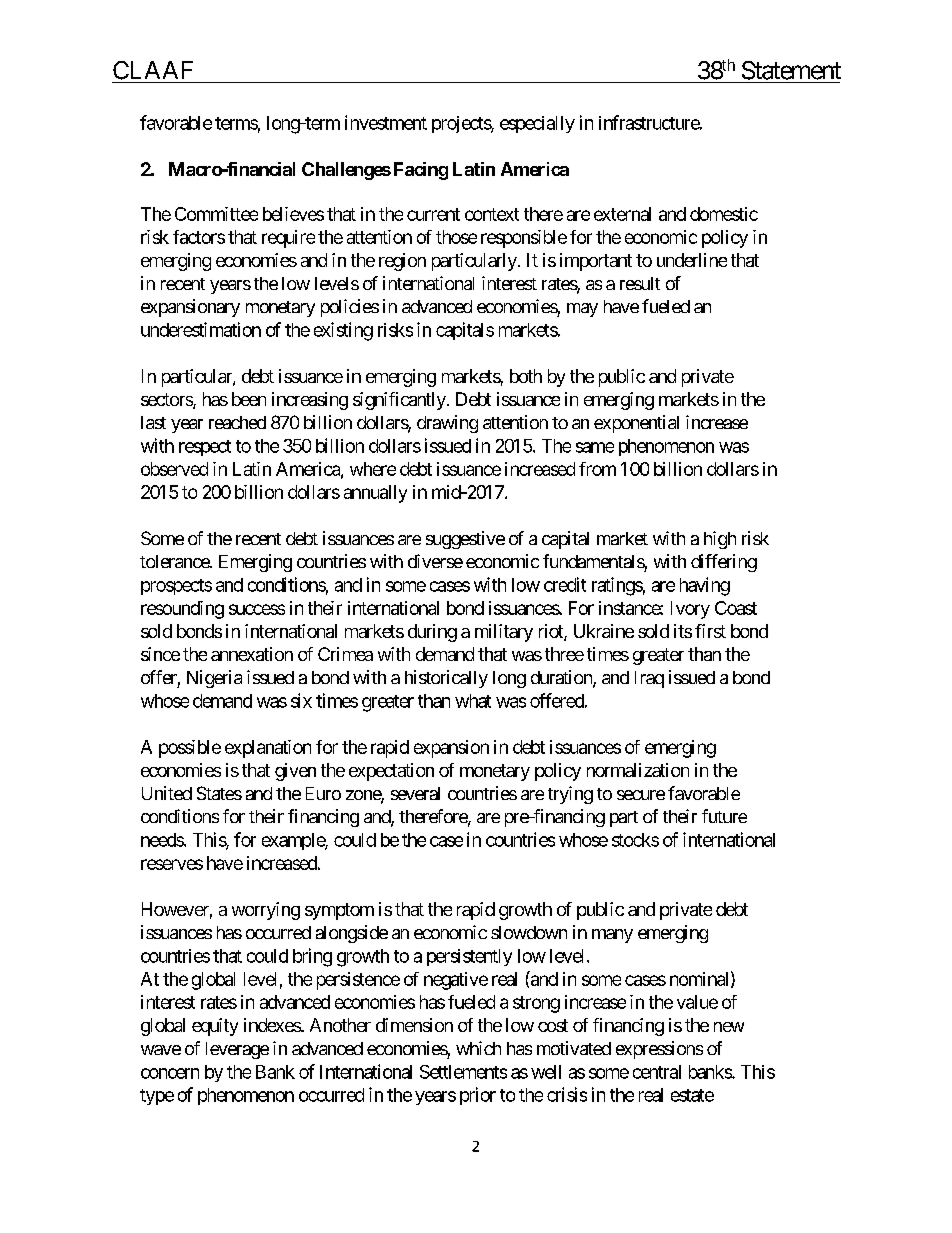 This document has width=952, height=1233. What do you see at coordinates (415, 793) in the document?
I see `several` at bounding box center [415, 793].
